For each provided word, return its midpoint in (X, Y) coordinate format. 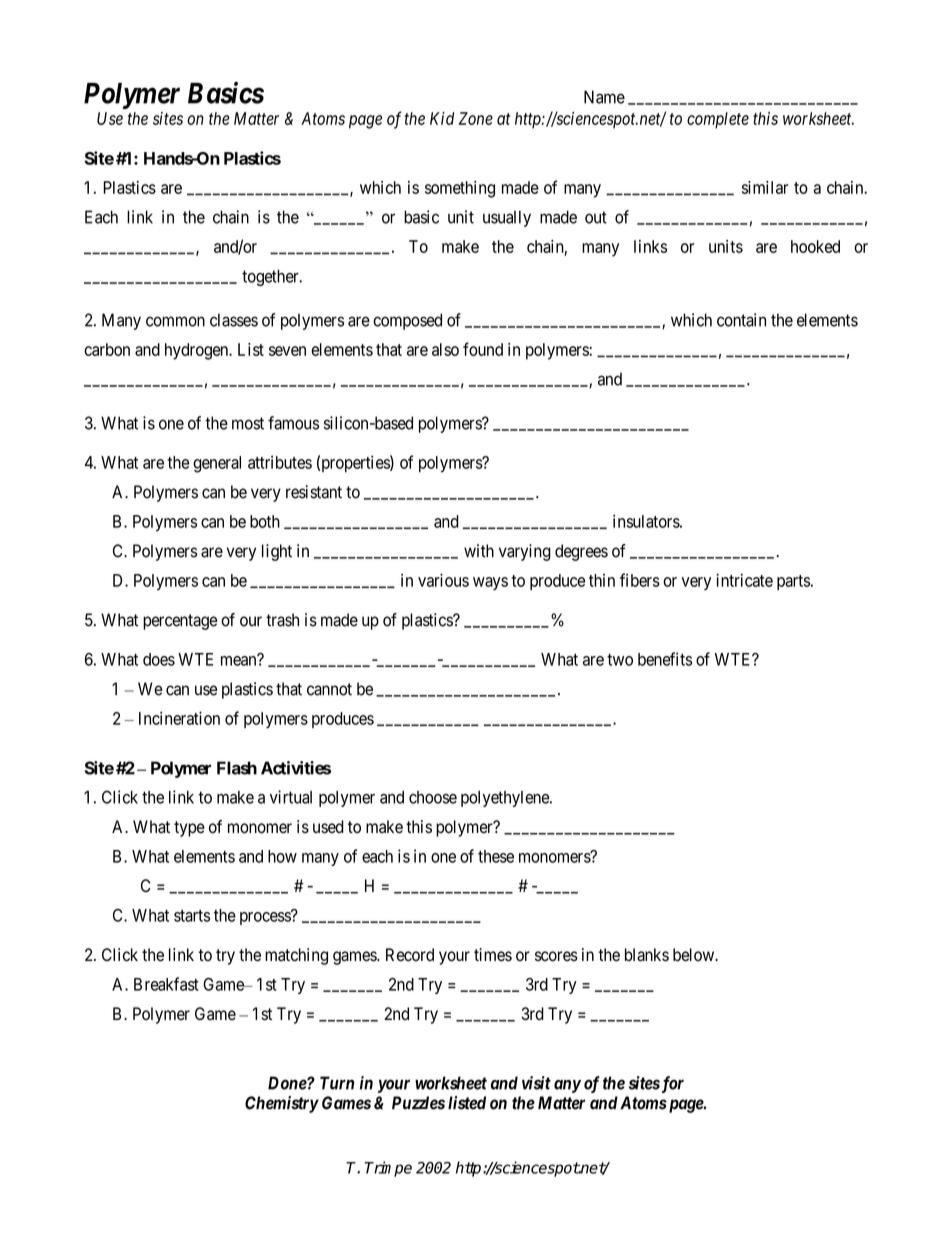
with (479, 551)
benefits (665, 659)
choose (433, 797)
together (271, 278)
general (217, 464)
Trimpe (388, 1169)
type (189, 829)
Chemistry (282, 1104)
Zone (476, 118)
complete (718, 120)
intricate (744, 580)
